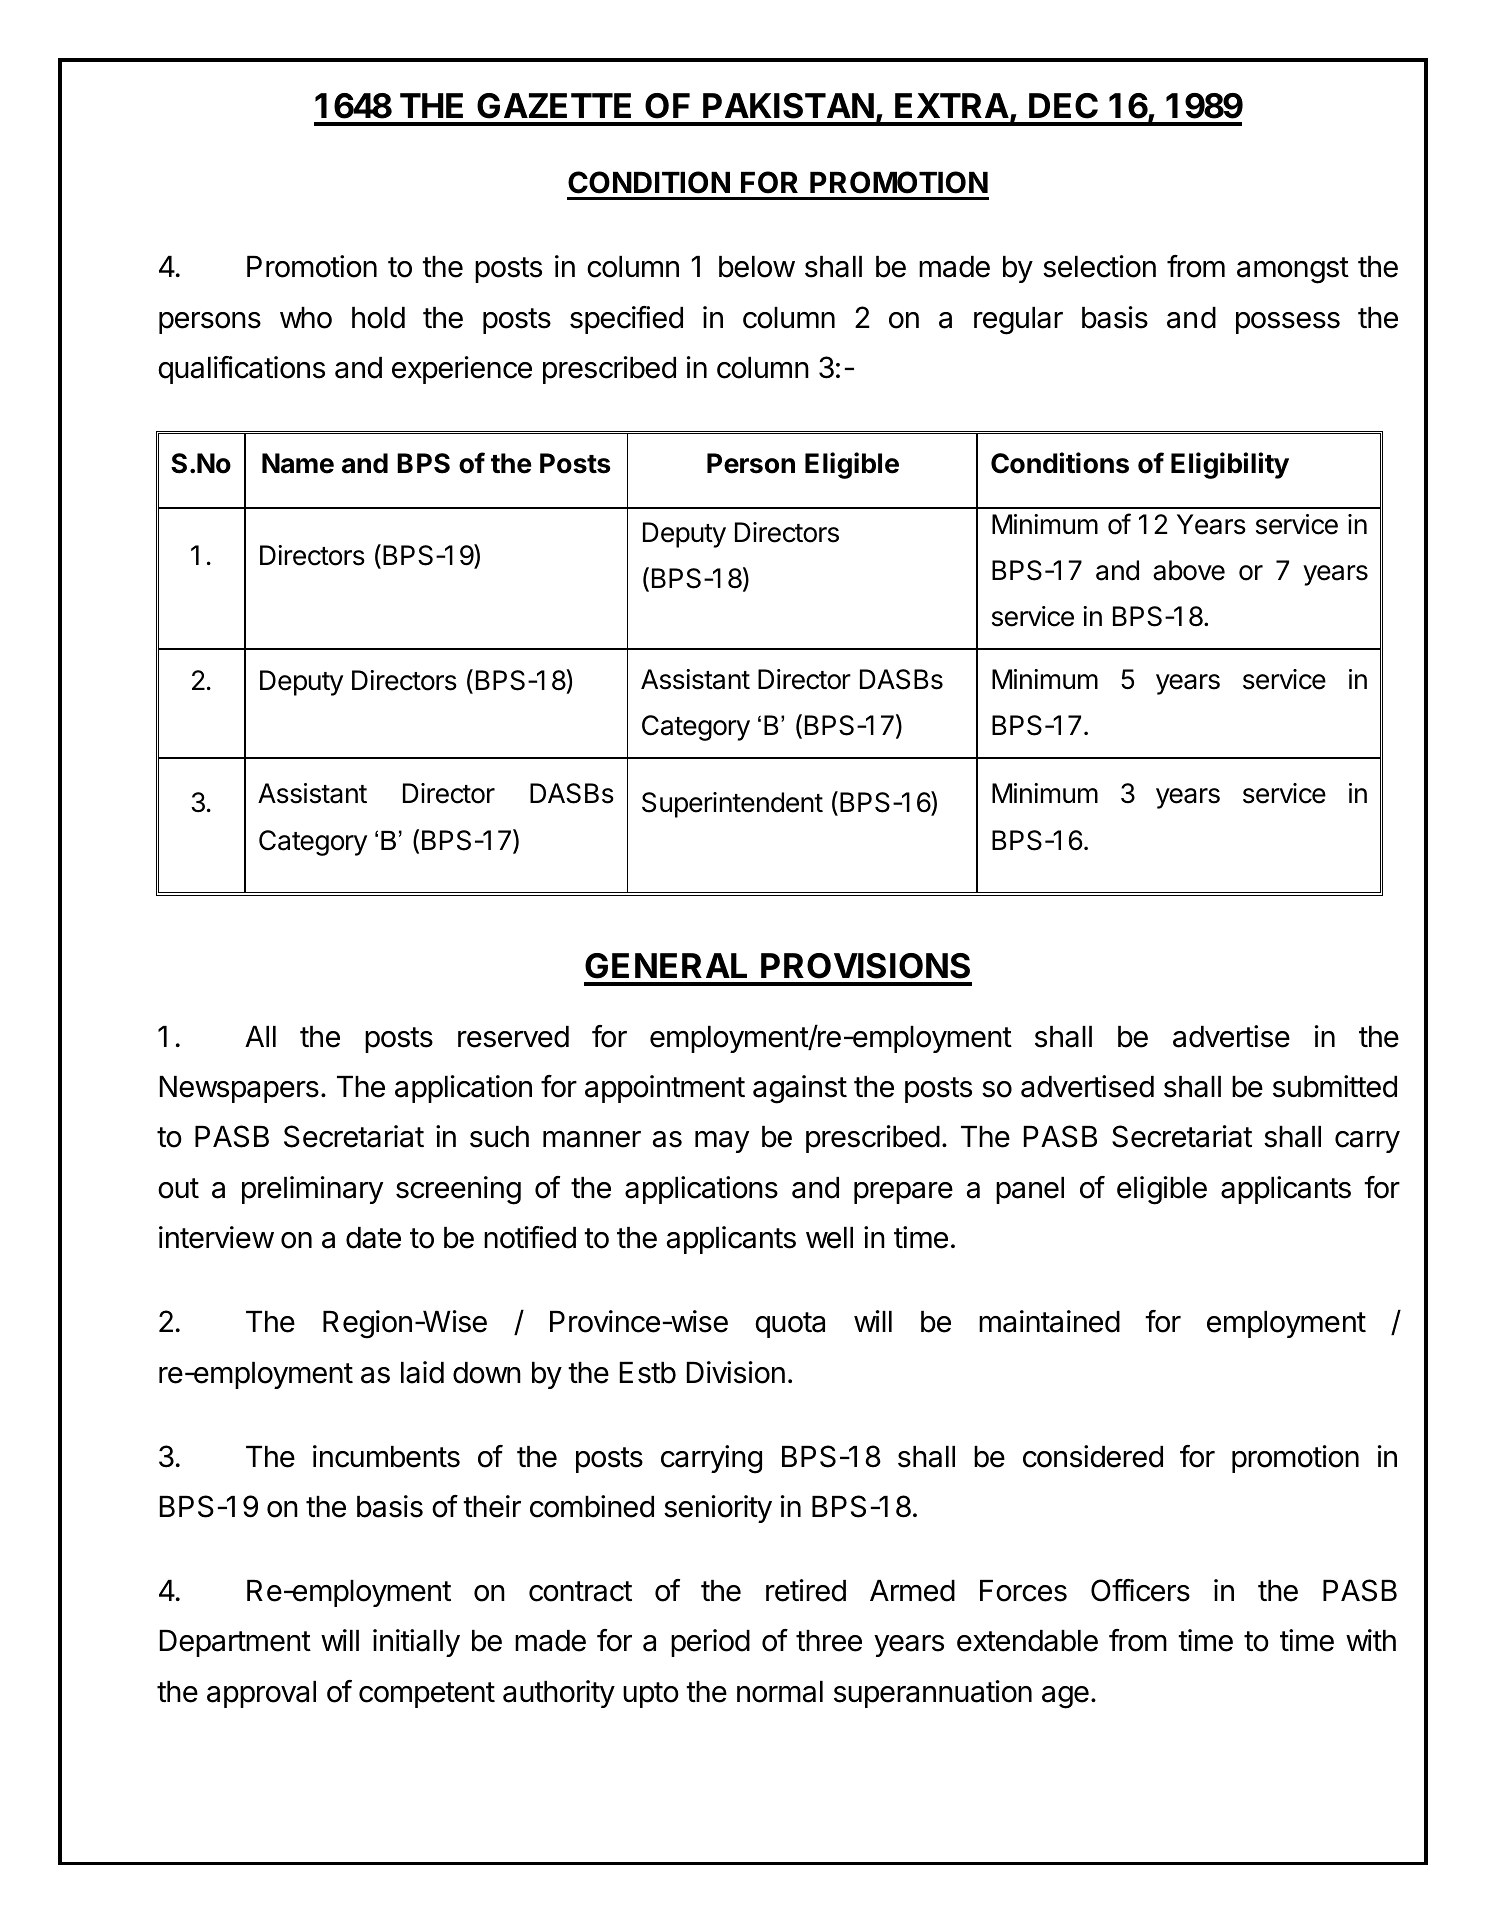  What do you see at coordinates (239, 1089) in the image?
I see `Newspapers` at bounding box center [239, 1089].
